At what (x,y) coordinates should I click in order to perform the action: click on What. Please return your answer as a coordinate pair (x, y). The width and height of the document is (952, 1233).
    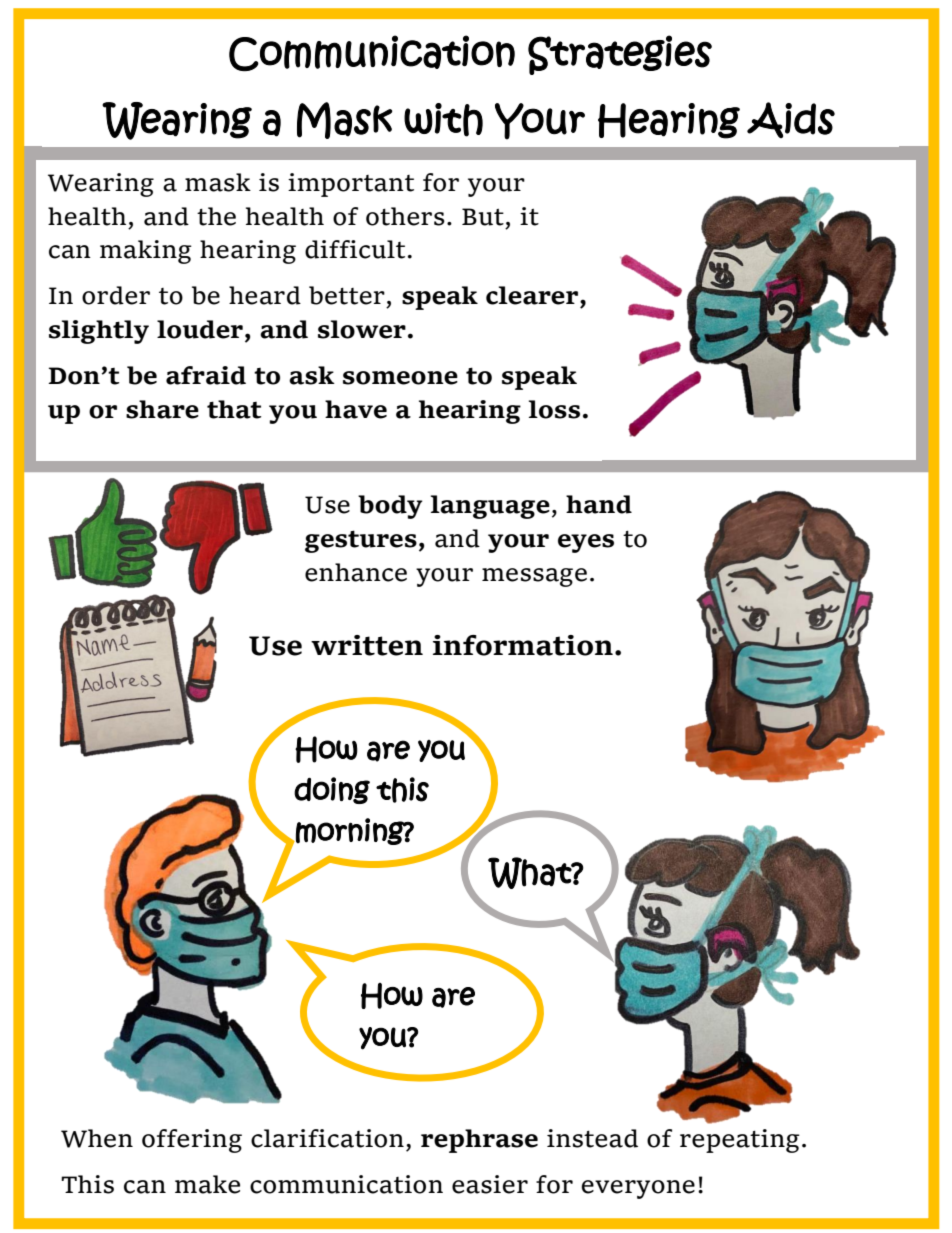
    Looking at the image, I should click on (530, 873).
